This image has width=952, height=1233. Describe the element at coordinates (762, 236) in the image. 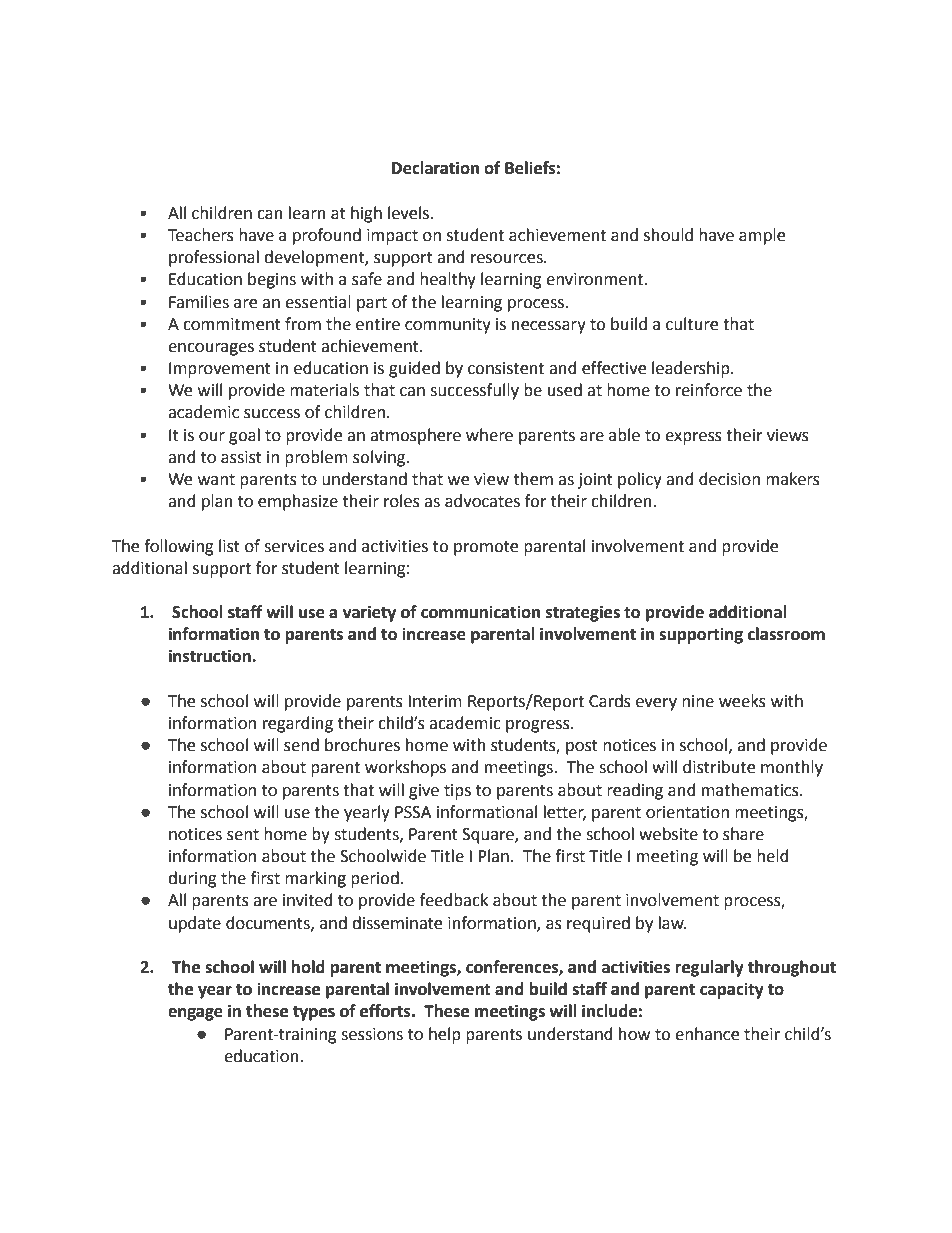

I see `ample` at that location.
